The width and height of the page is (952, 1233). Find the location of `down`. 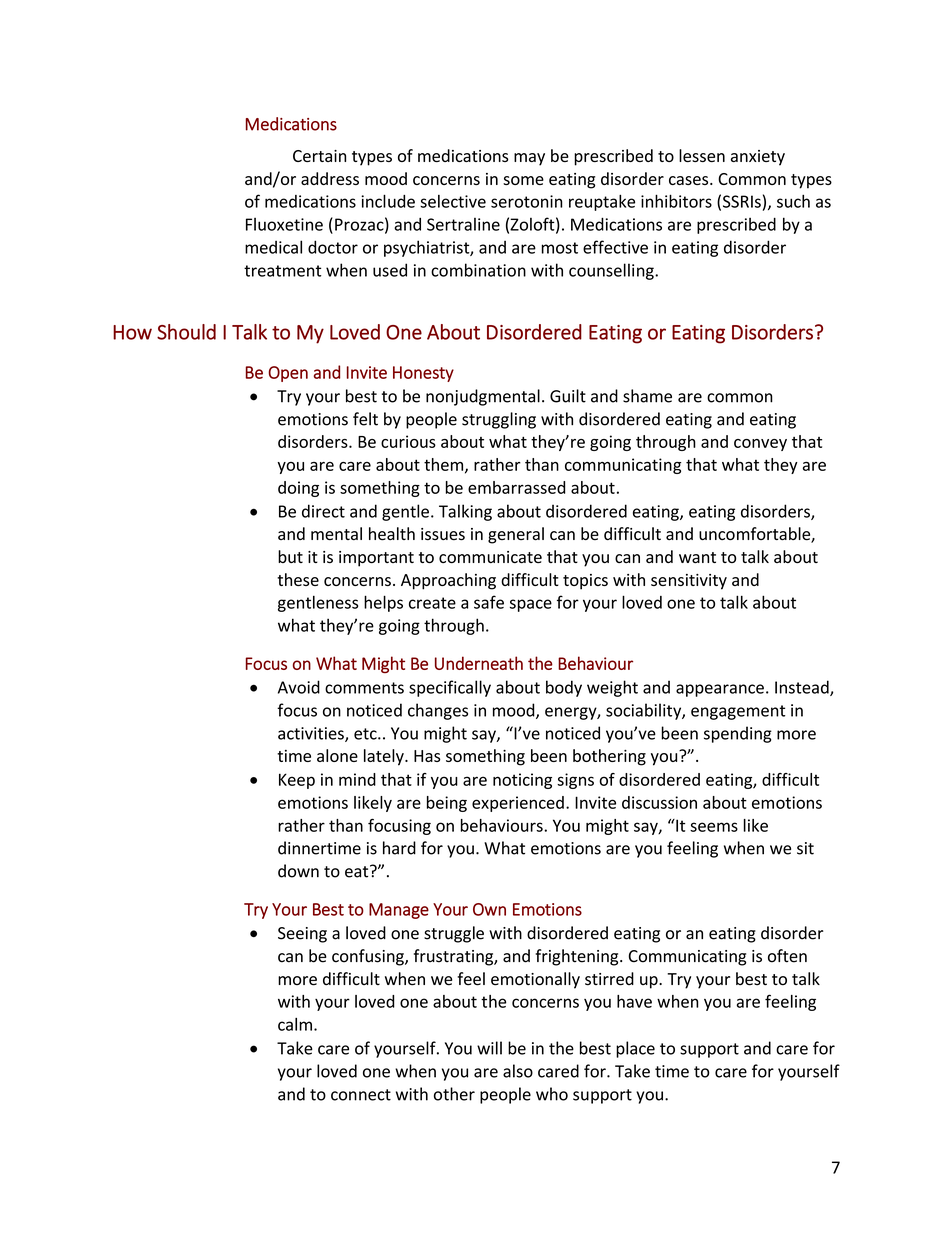

down is located at coordinates (298, 871).
